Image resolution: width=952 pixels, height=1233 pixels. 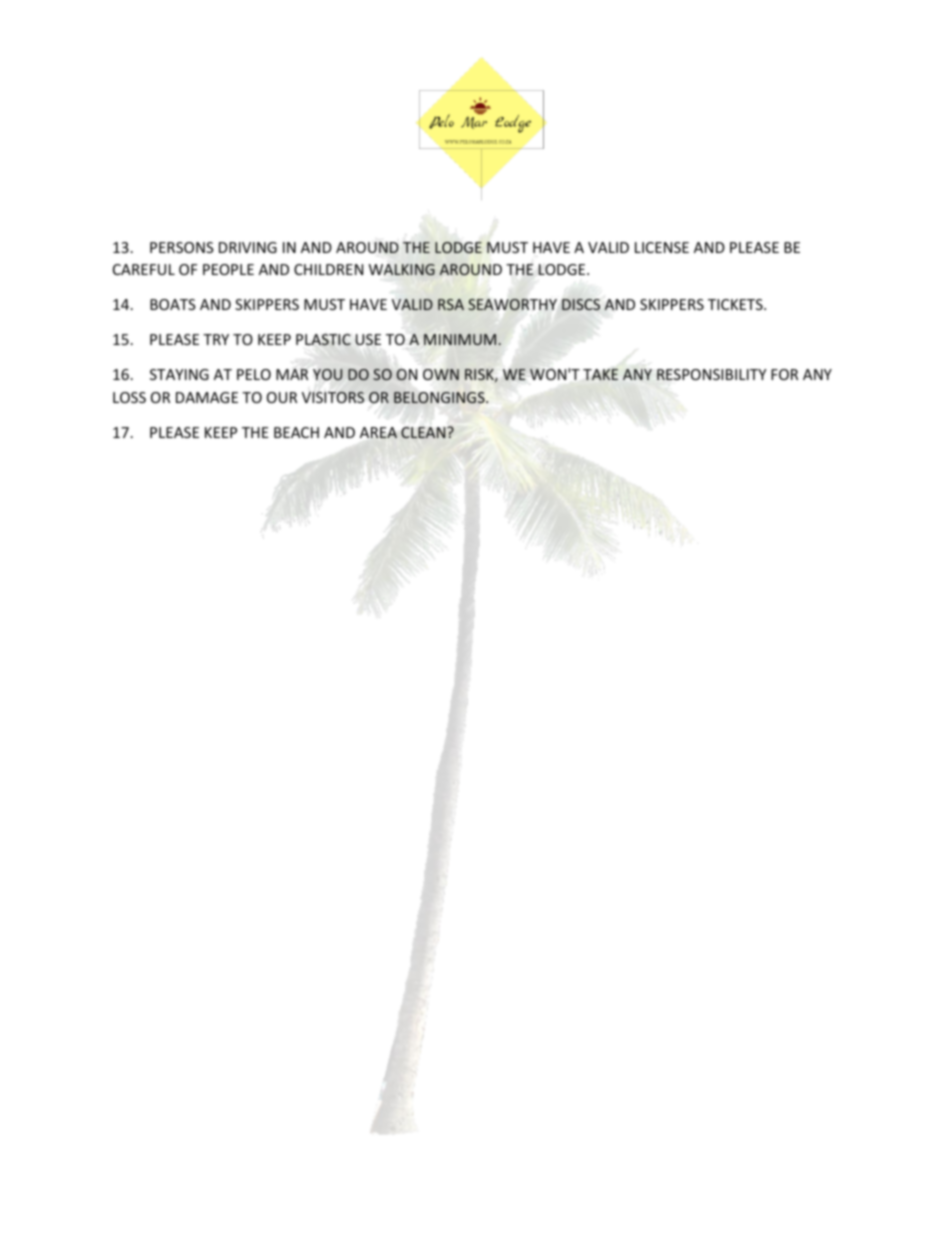 What do you see at coordinates (402, 269) in the document?
I see `WALKING` at bounding box center [402, 269].
